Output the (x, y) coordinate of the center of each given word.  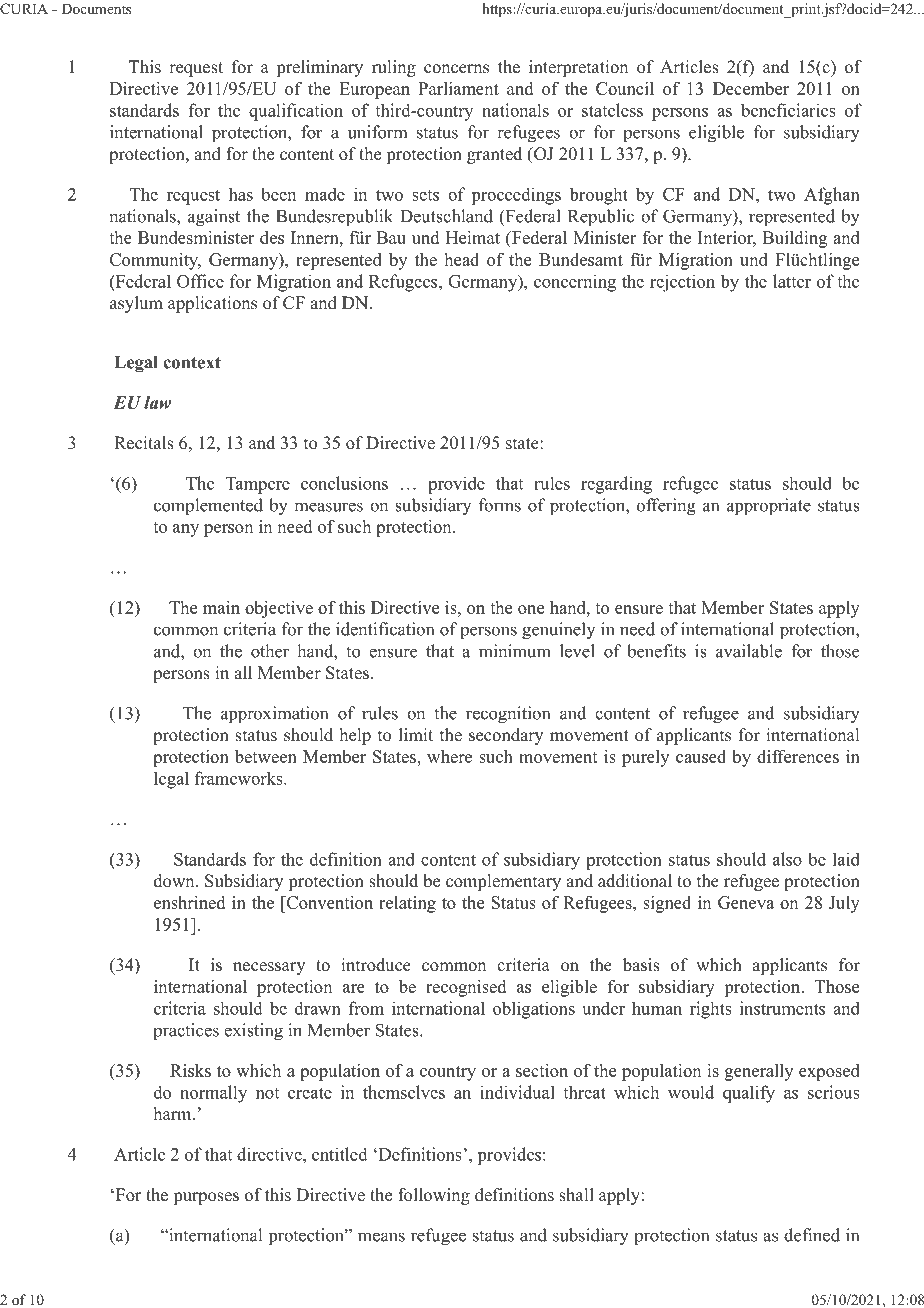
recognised (466, 988)
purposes (206, 1198)
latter (792, 281)
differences (798, 756)
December (751, 88)
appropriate (769, 507)
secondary (506, 736)
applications (212, 304)
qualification (296, 112)
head (462, 259)
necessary (269, 968)
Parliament (458, 88)
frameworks (240, 778)
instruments (782, 1008)
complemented (208, 507)
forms (500, 505)
